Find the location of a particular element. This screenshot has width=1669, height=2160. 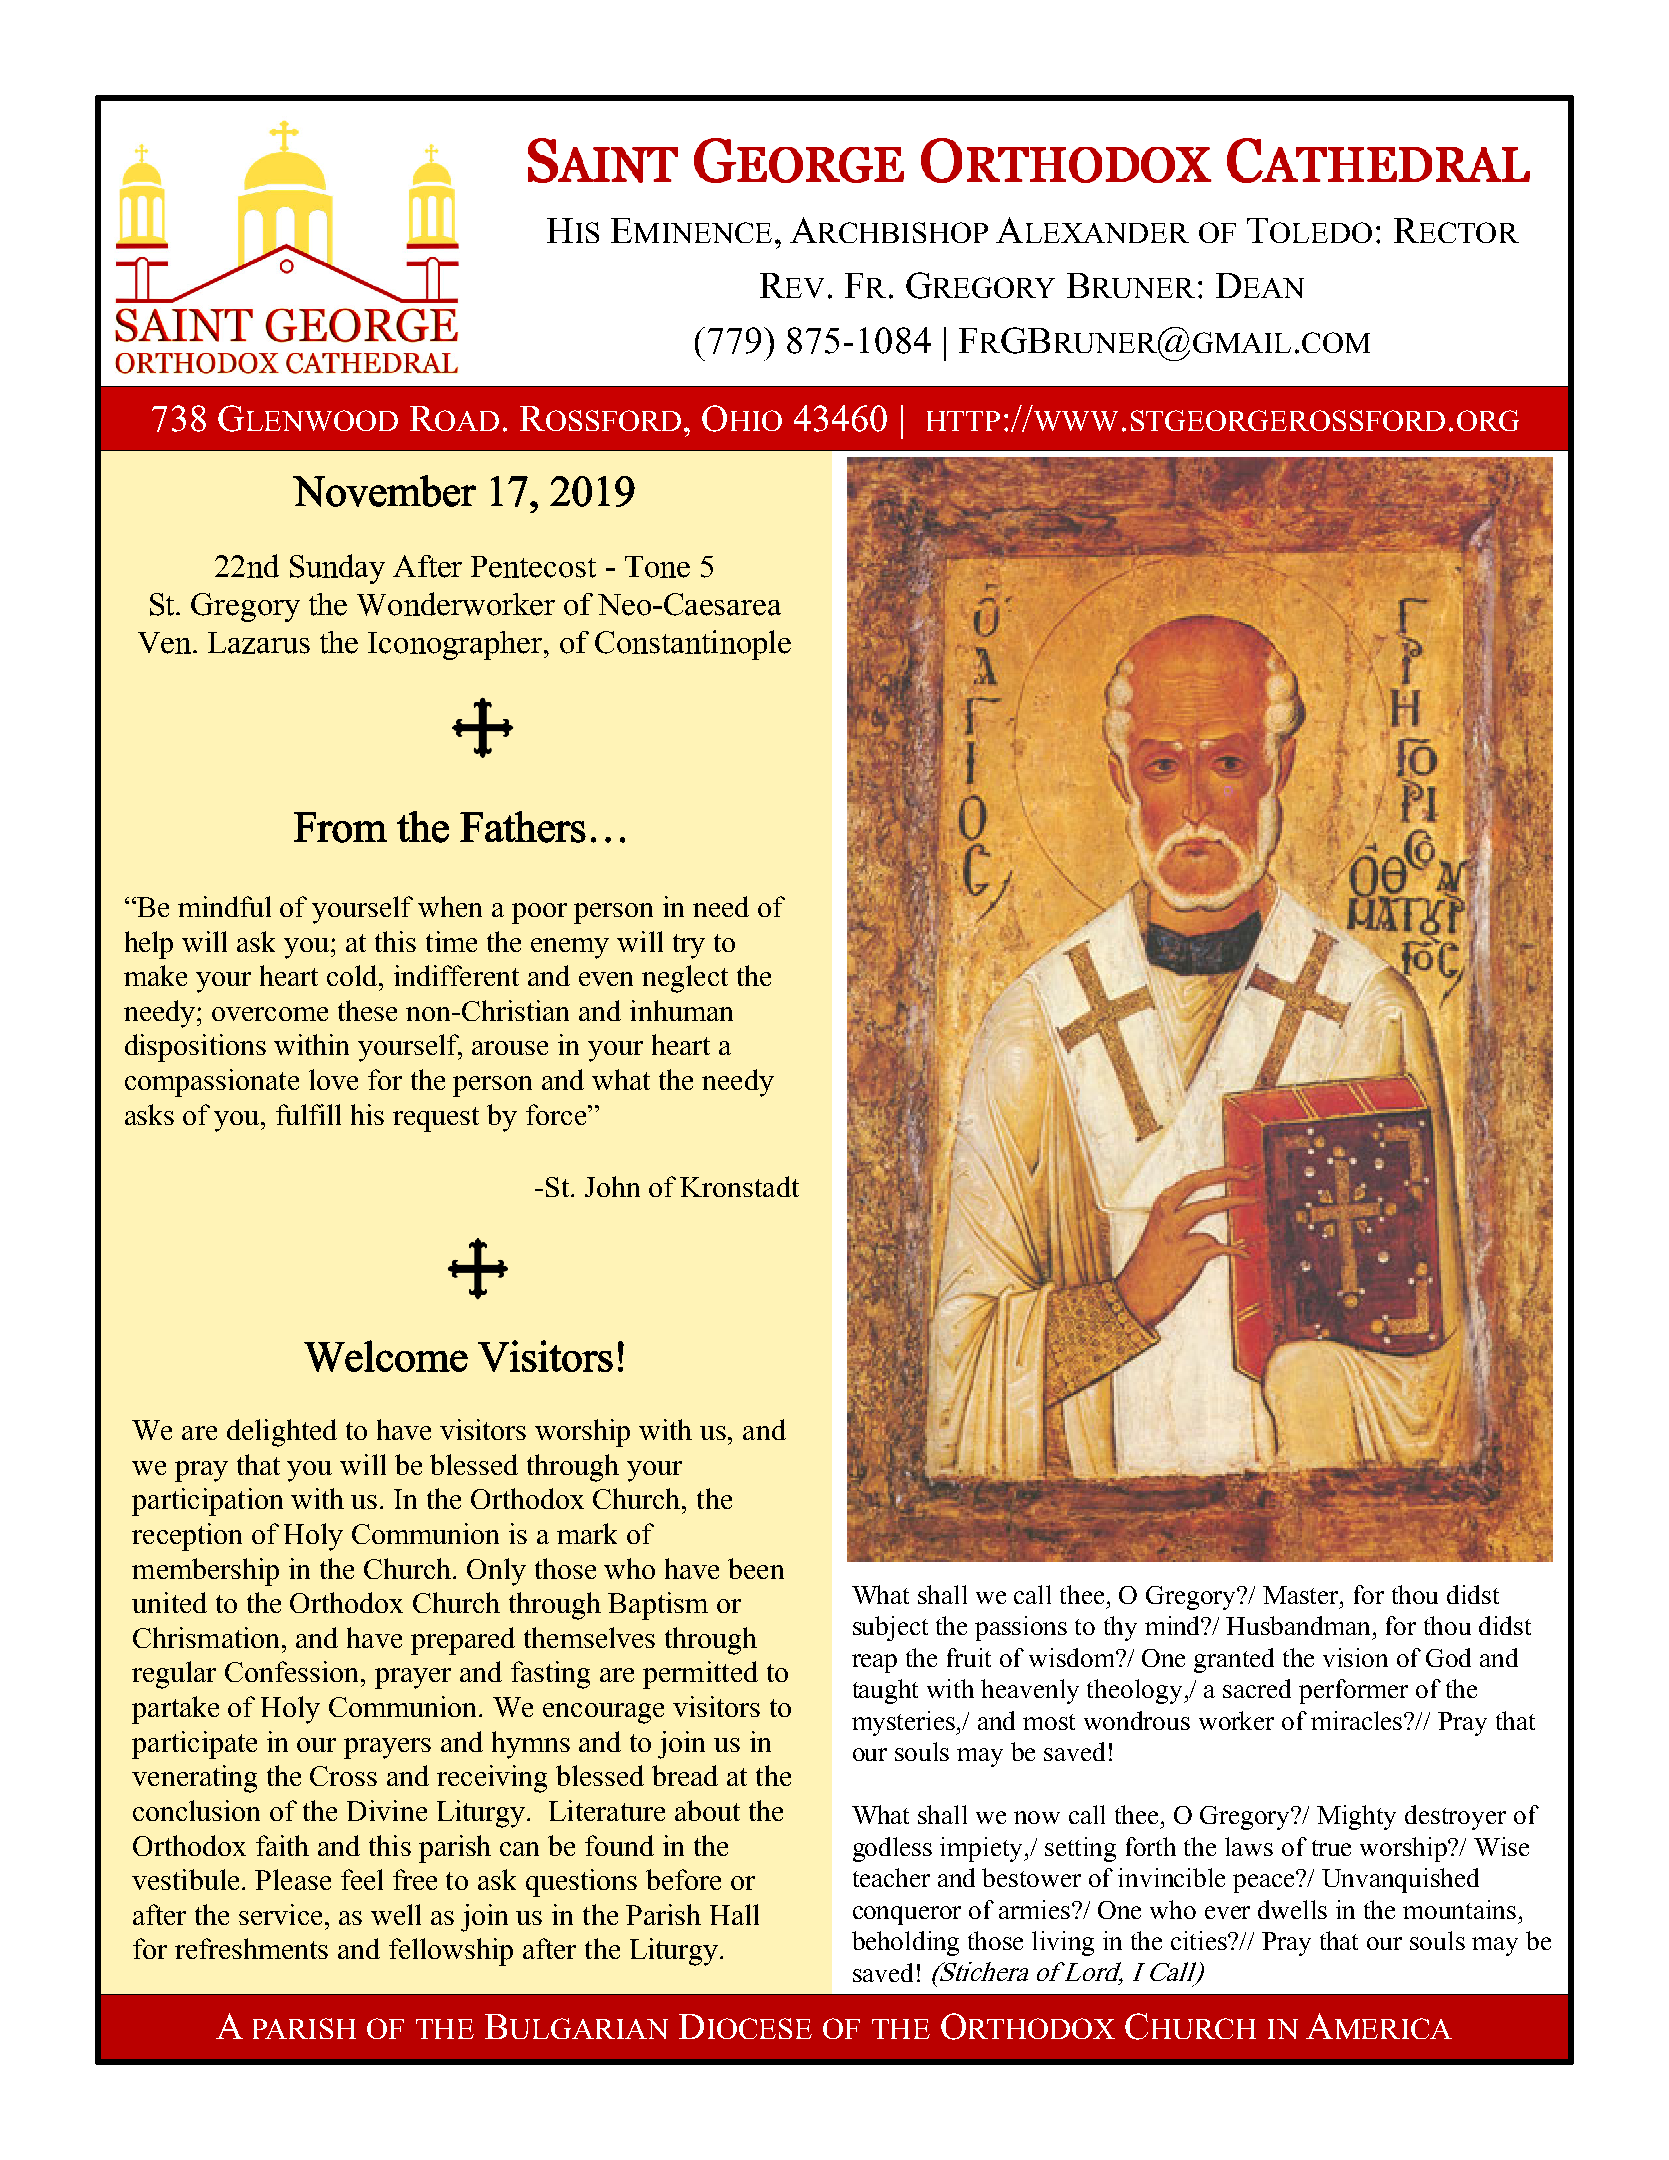

Sunday is located at coordinates (337, 569).
